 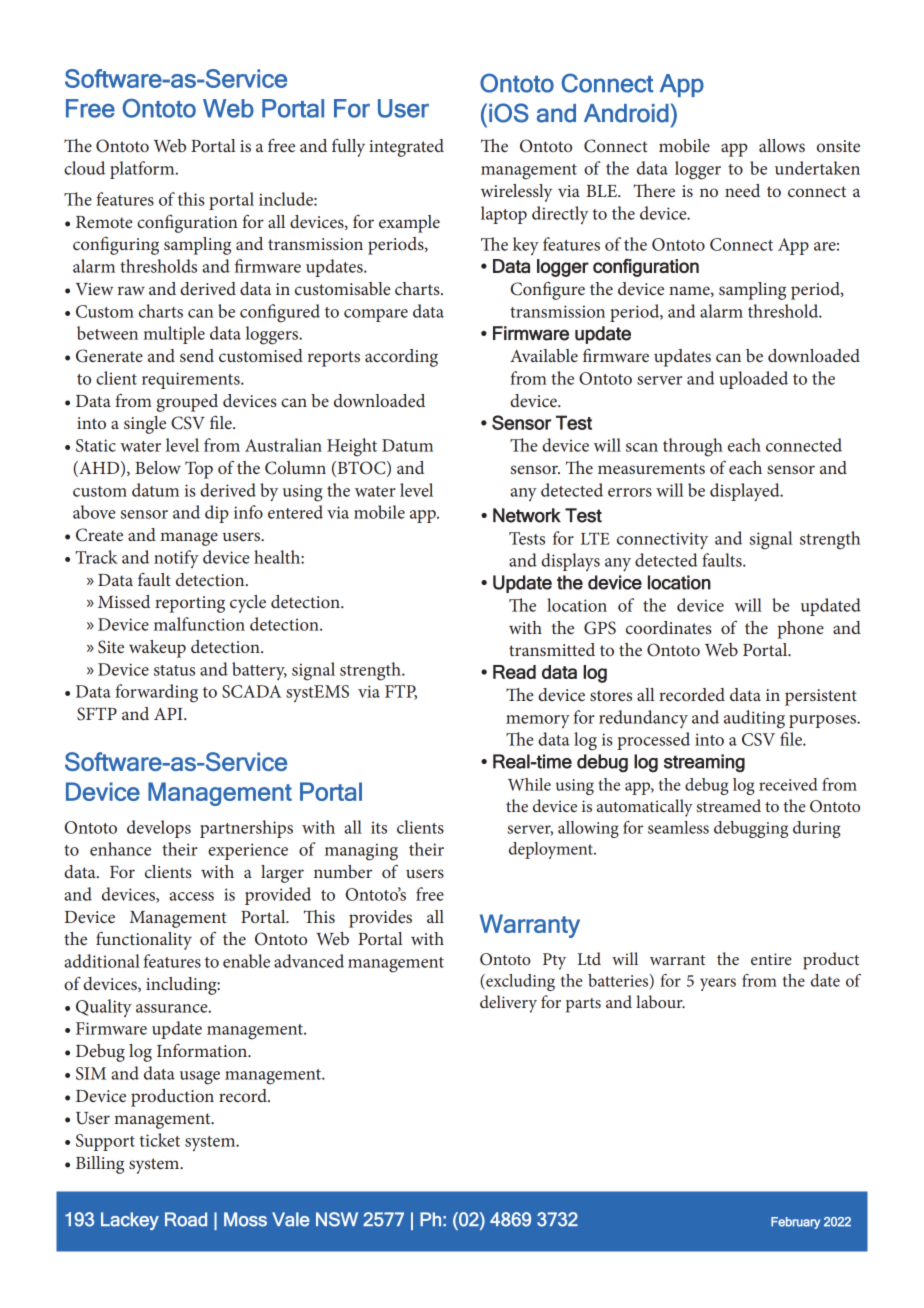 I want to click on platform, so click(x=143, y=170).
